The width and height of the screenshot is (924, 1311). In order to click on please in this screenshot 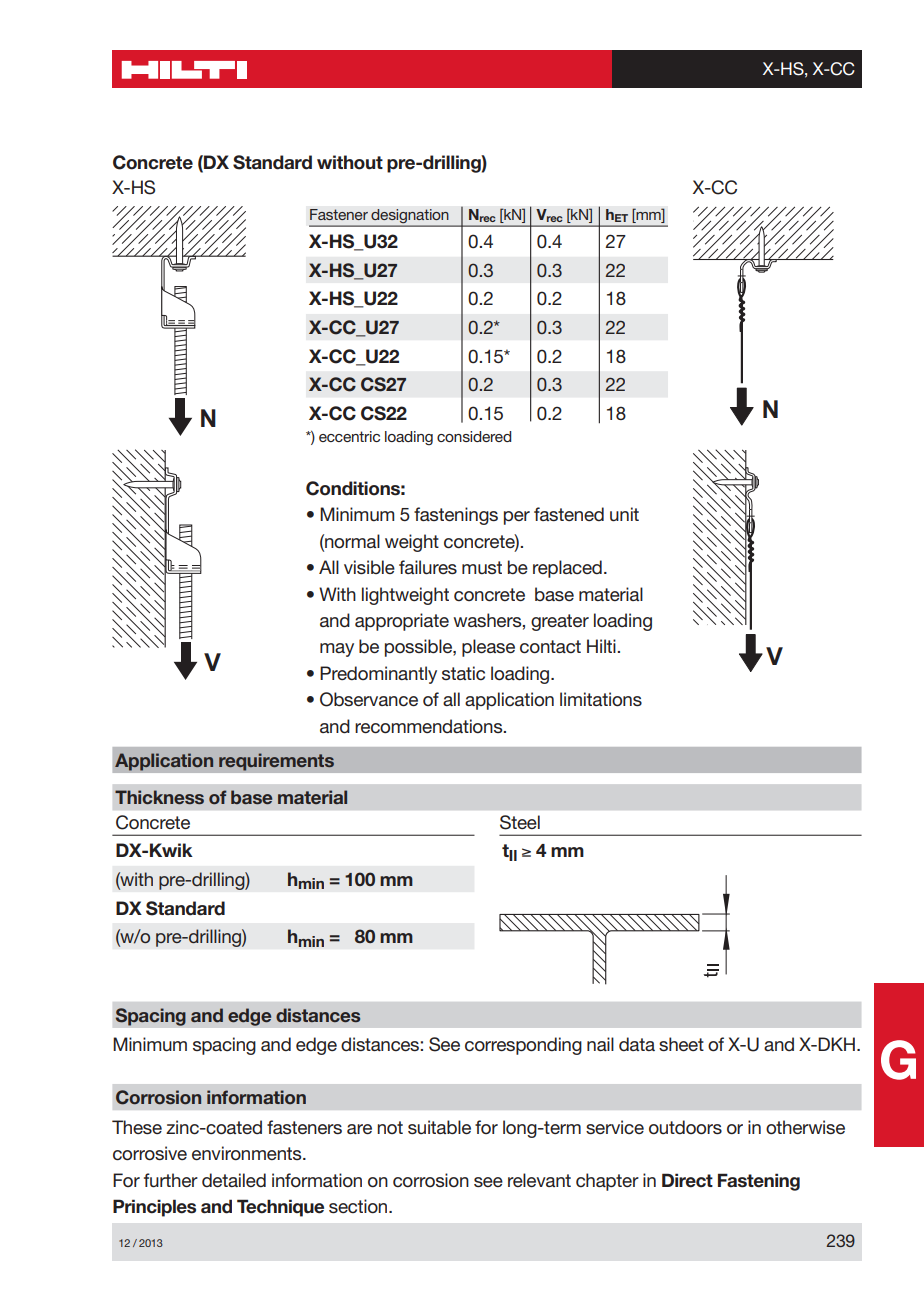, I will do `click(488, 648)`.
